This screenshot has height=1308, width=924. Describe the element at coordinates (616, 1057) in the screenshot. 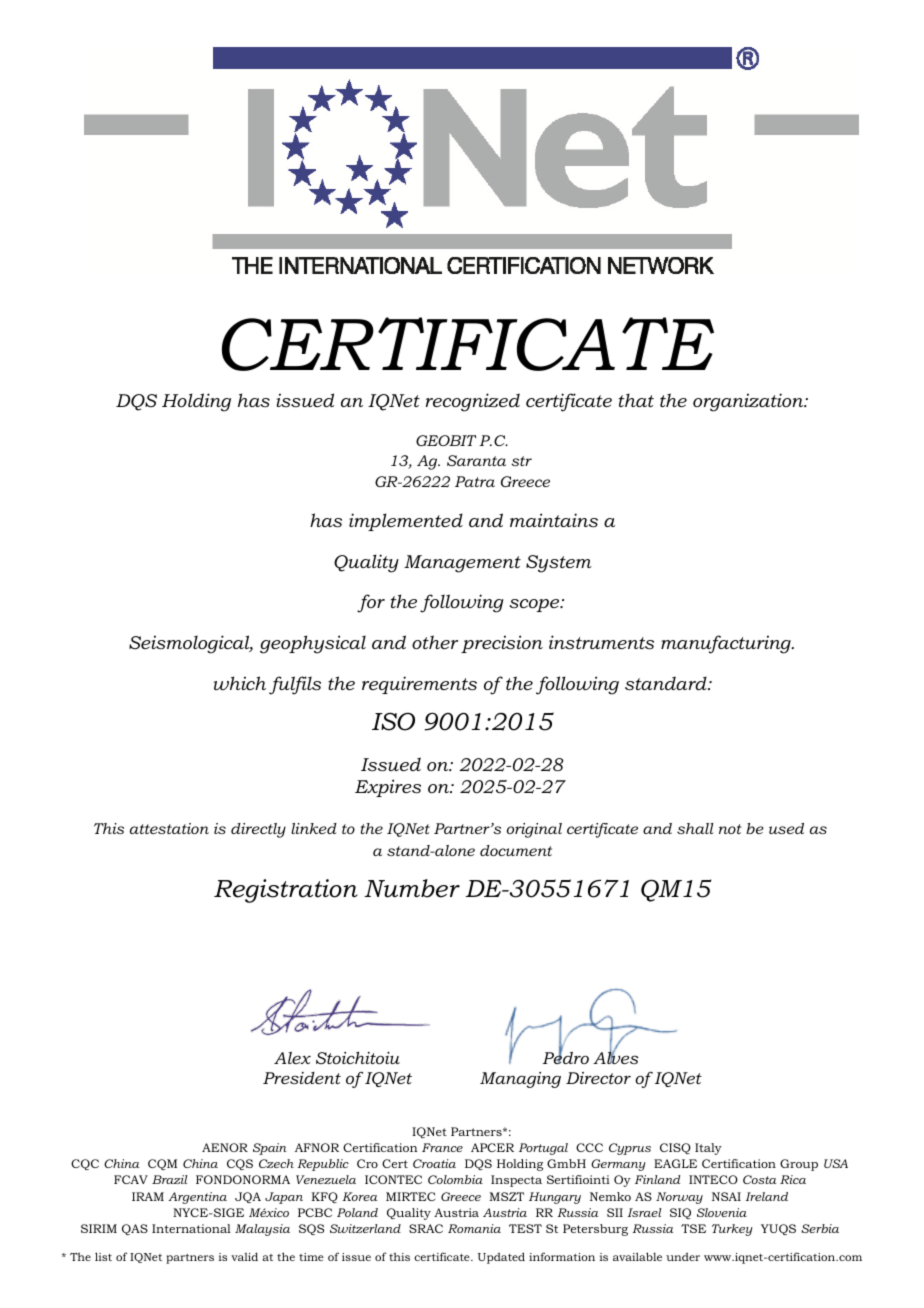

I see `Alves` at that location.
